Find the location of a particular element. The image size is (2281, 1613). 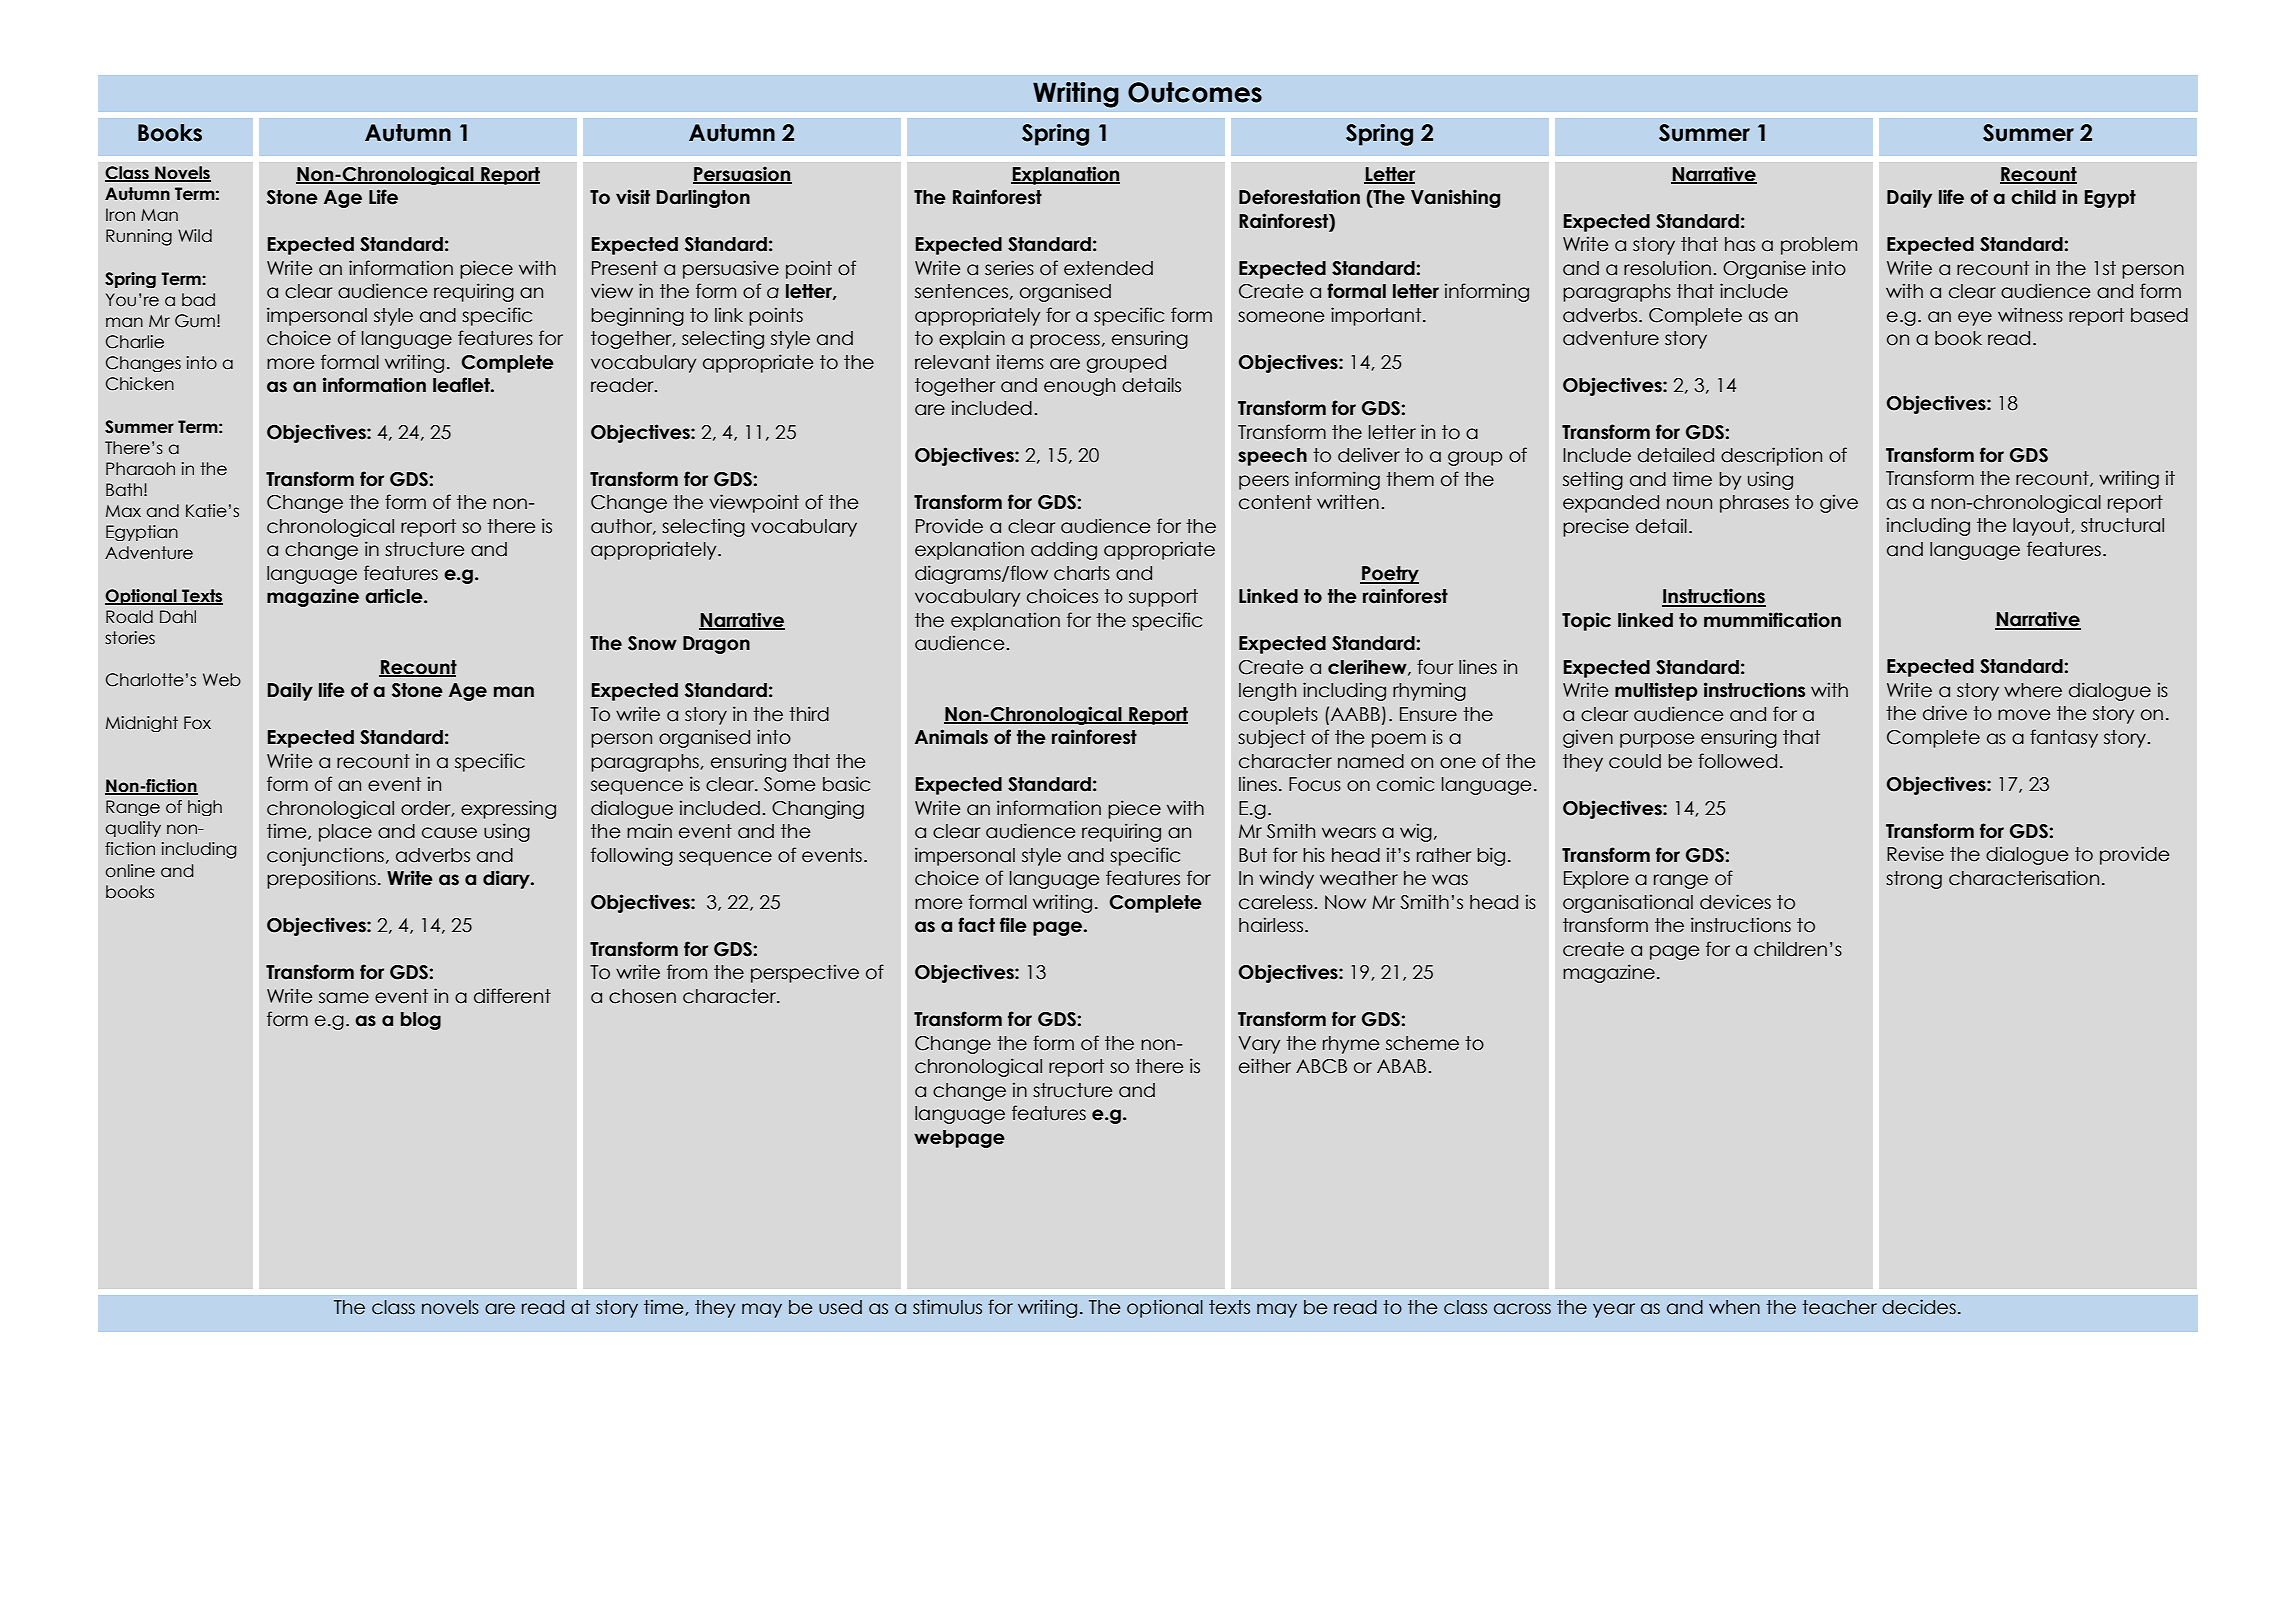

decides is located at coordinates (1919, 1307).
